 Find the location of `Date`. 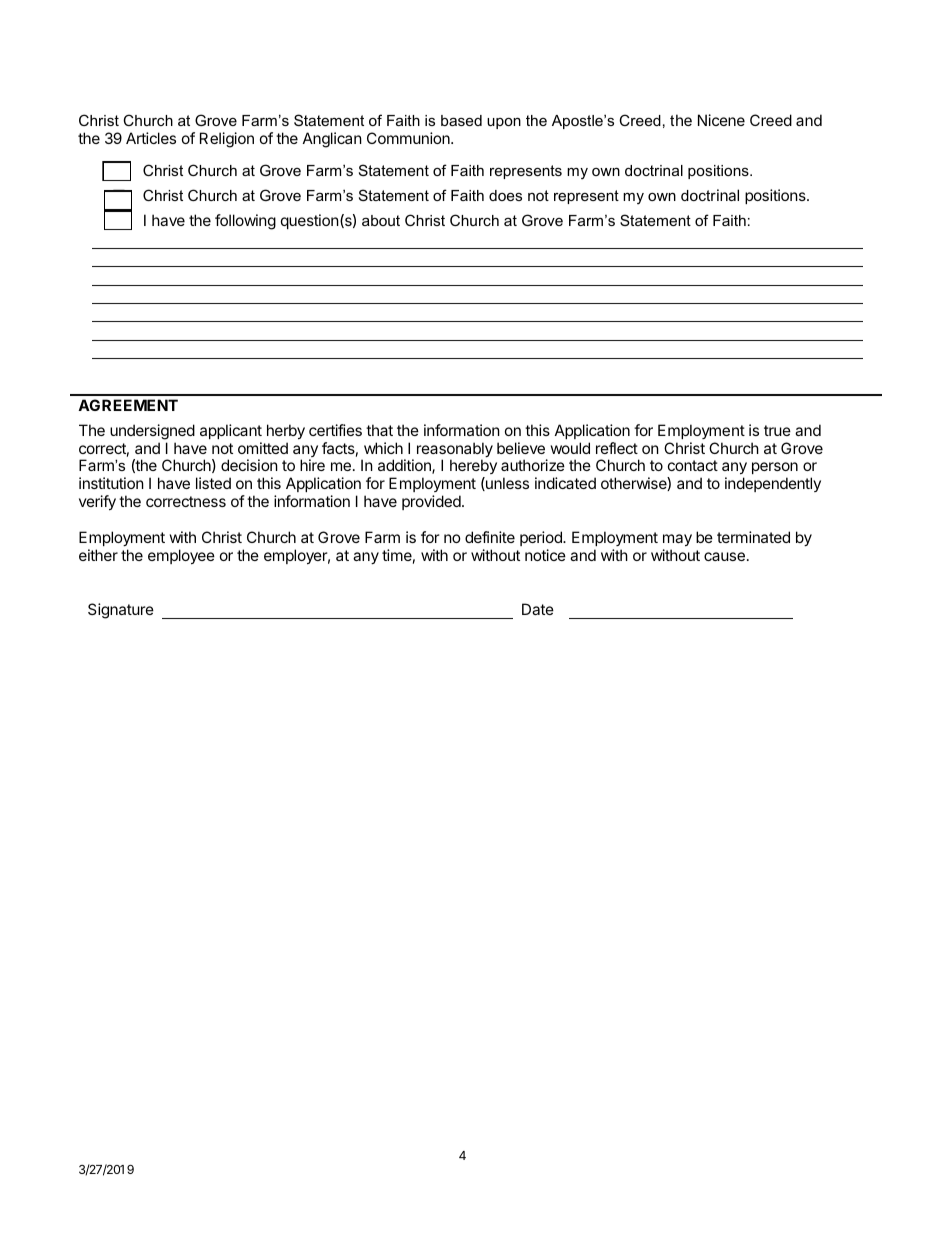

Date is located at coordinates (538, 609).
